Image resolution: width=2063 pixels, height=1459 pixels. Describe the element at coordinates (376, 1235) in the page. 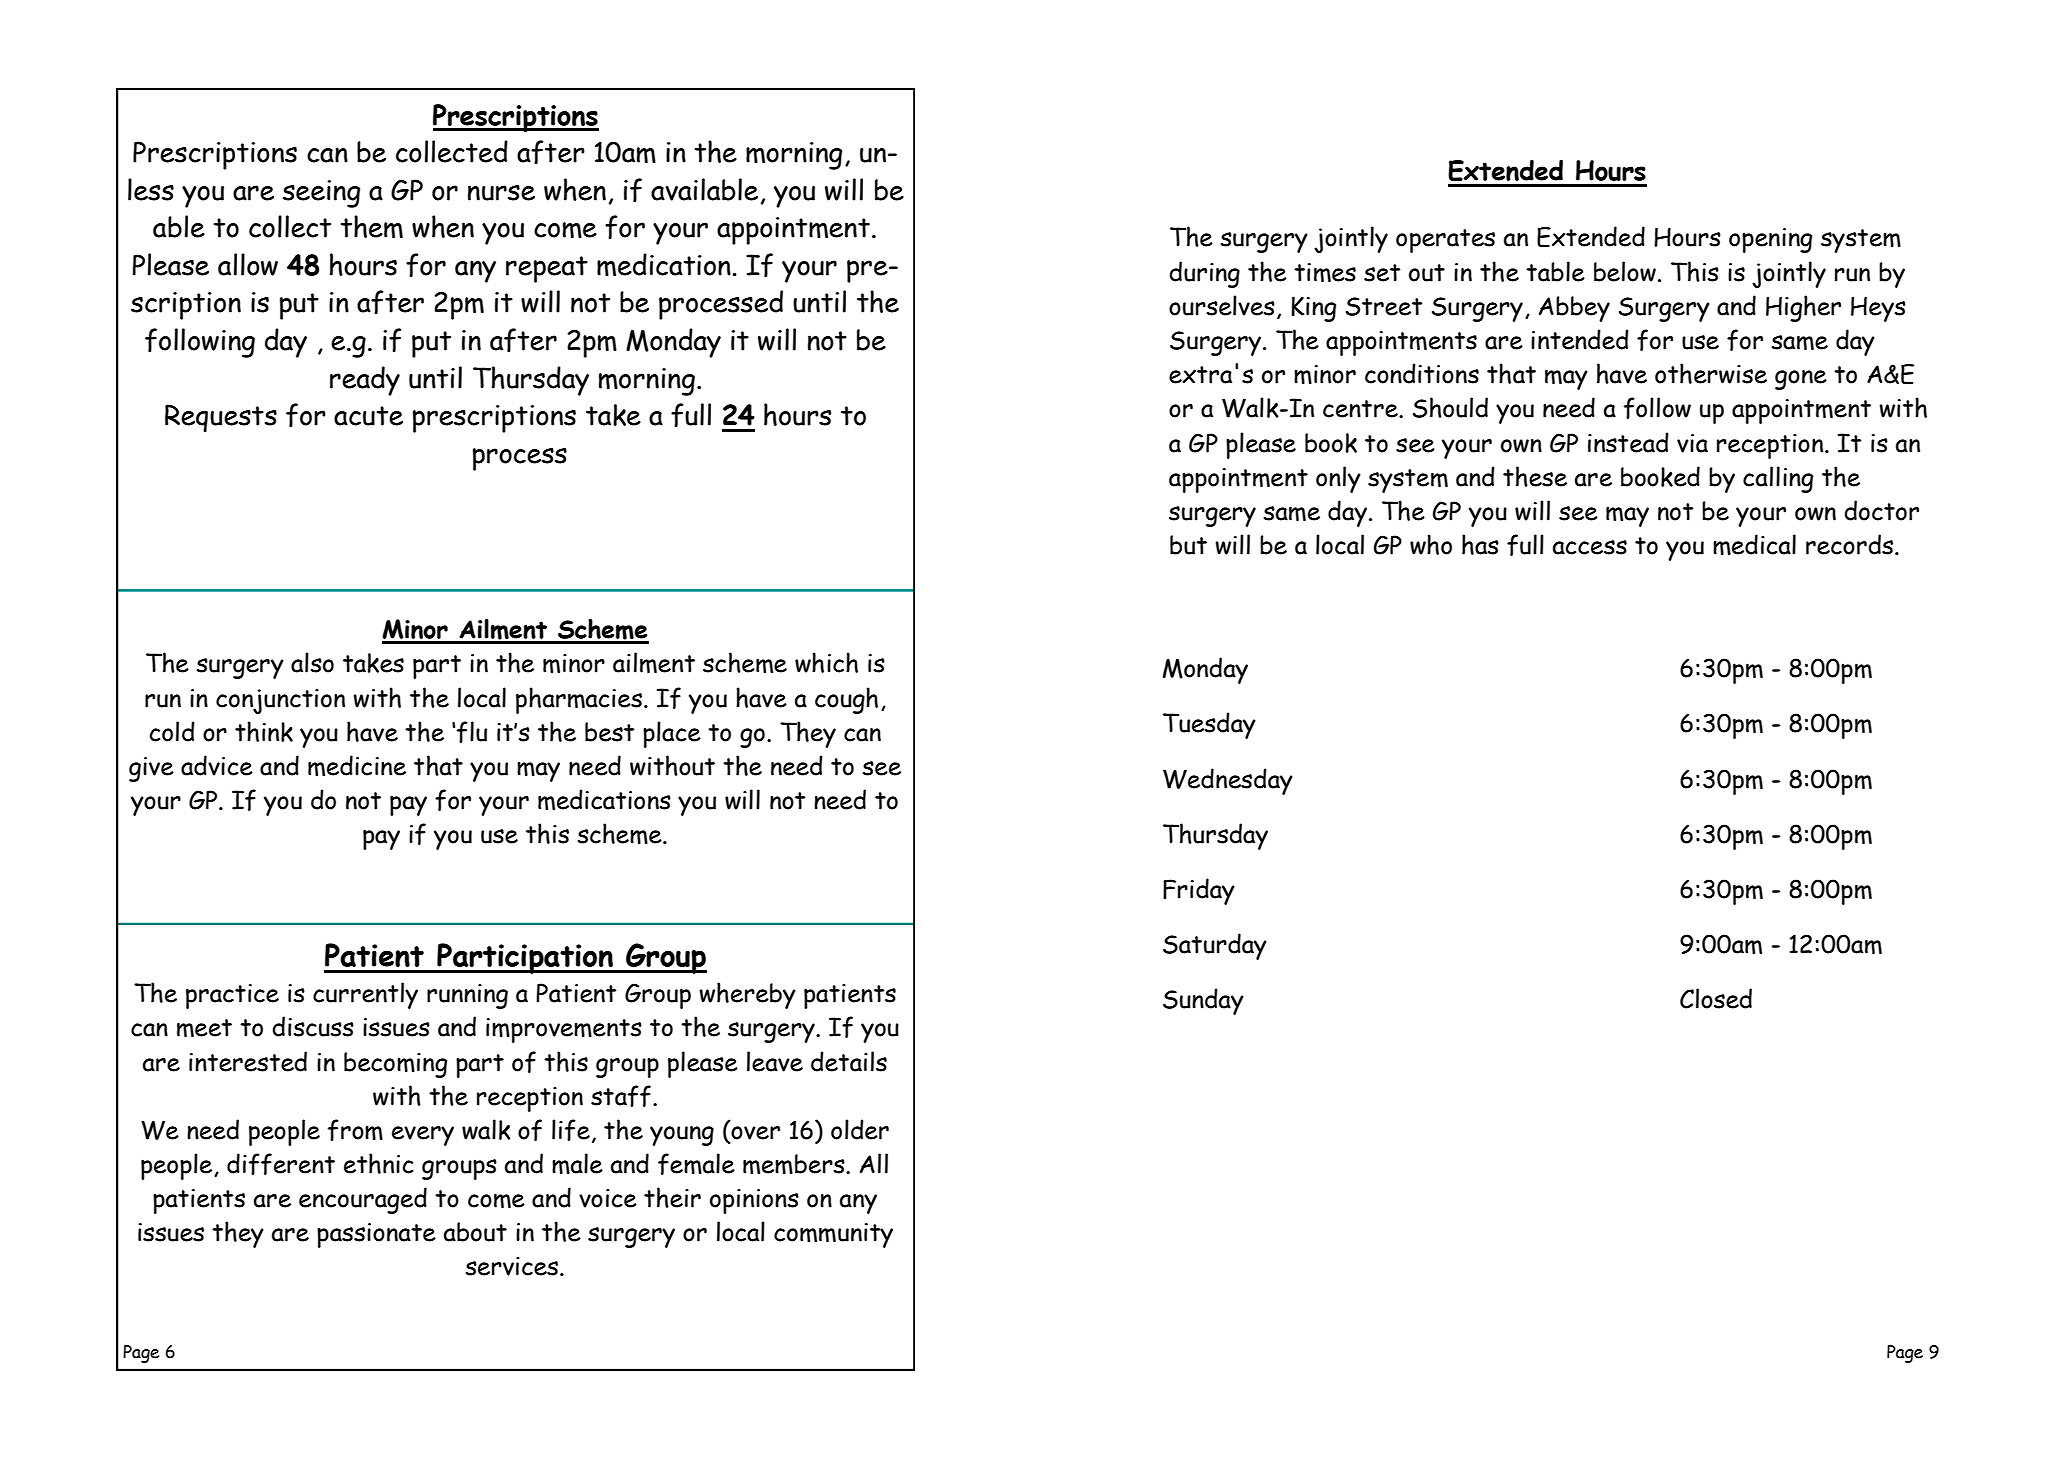

I see `passionate` at that location.
